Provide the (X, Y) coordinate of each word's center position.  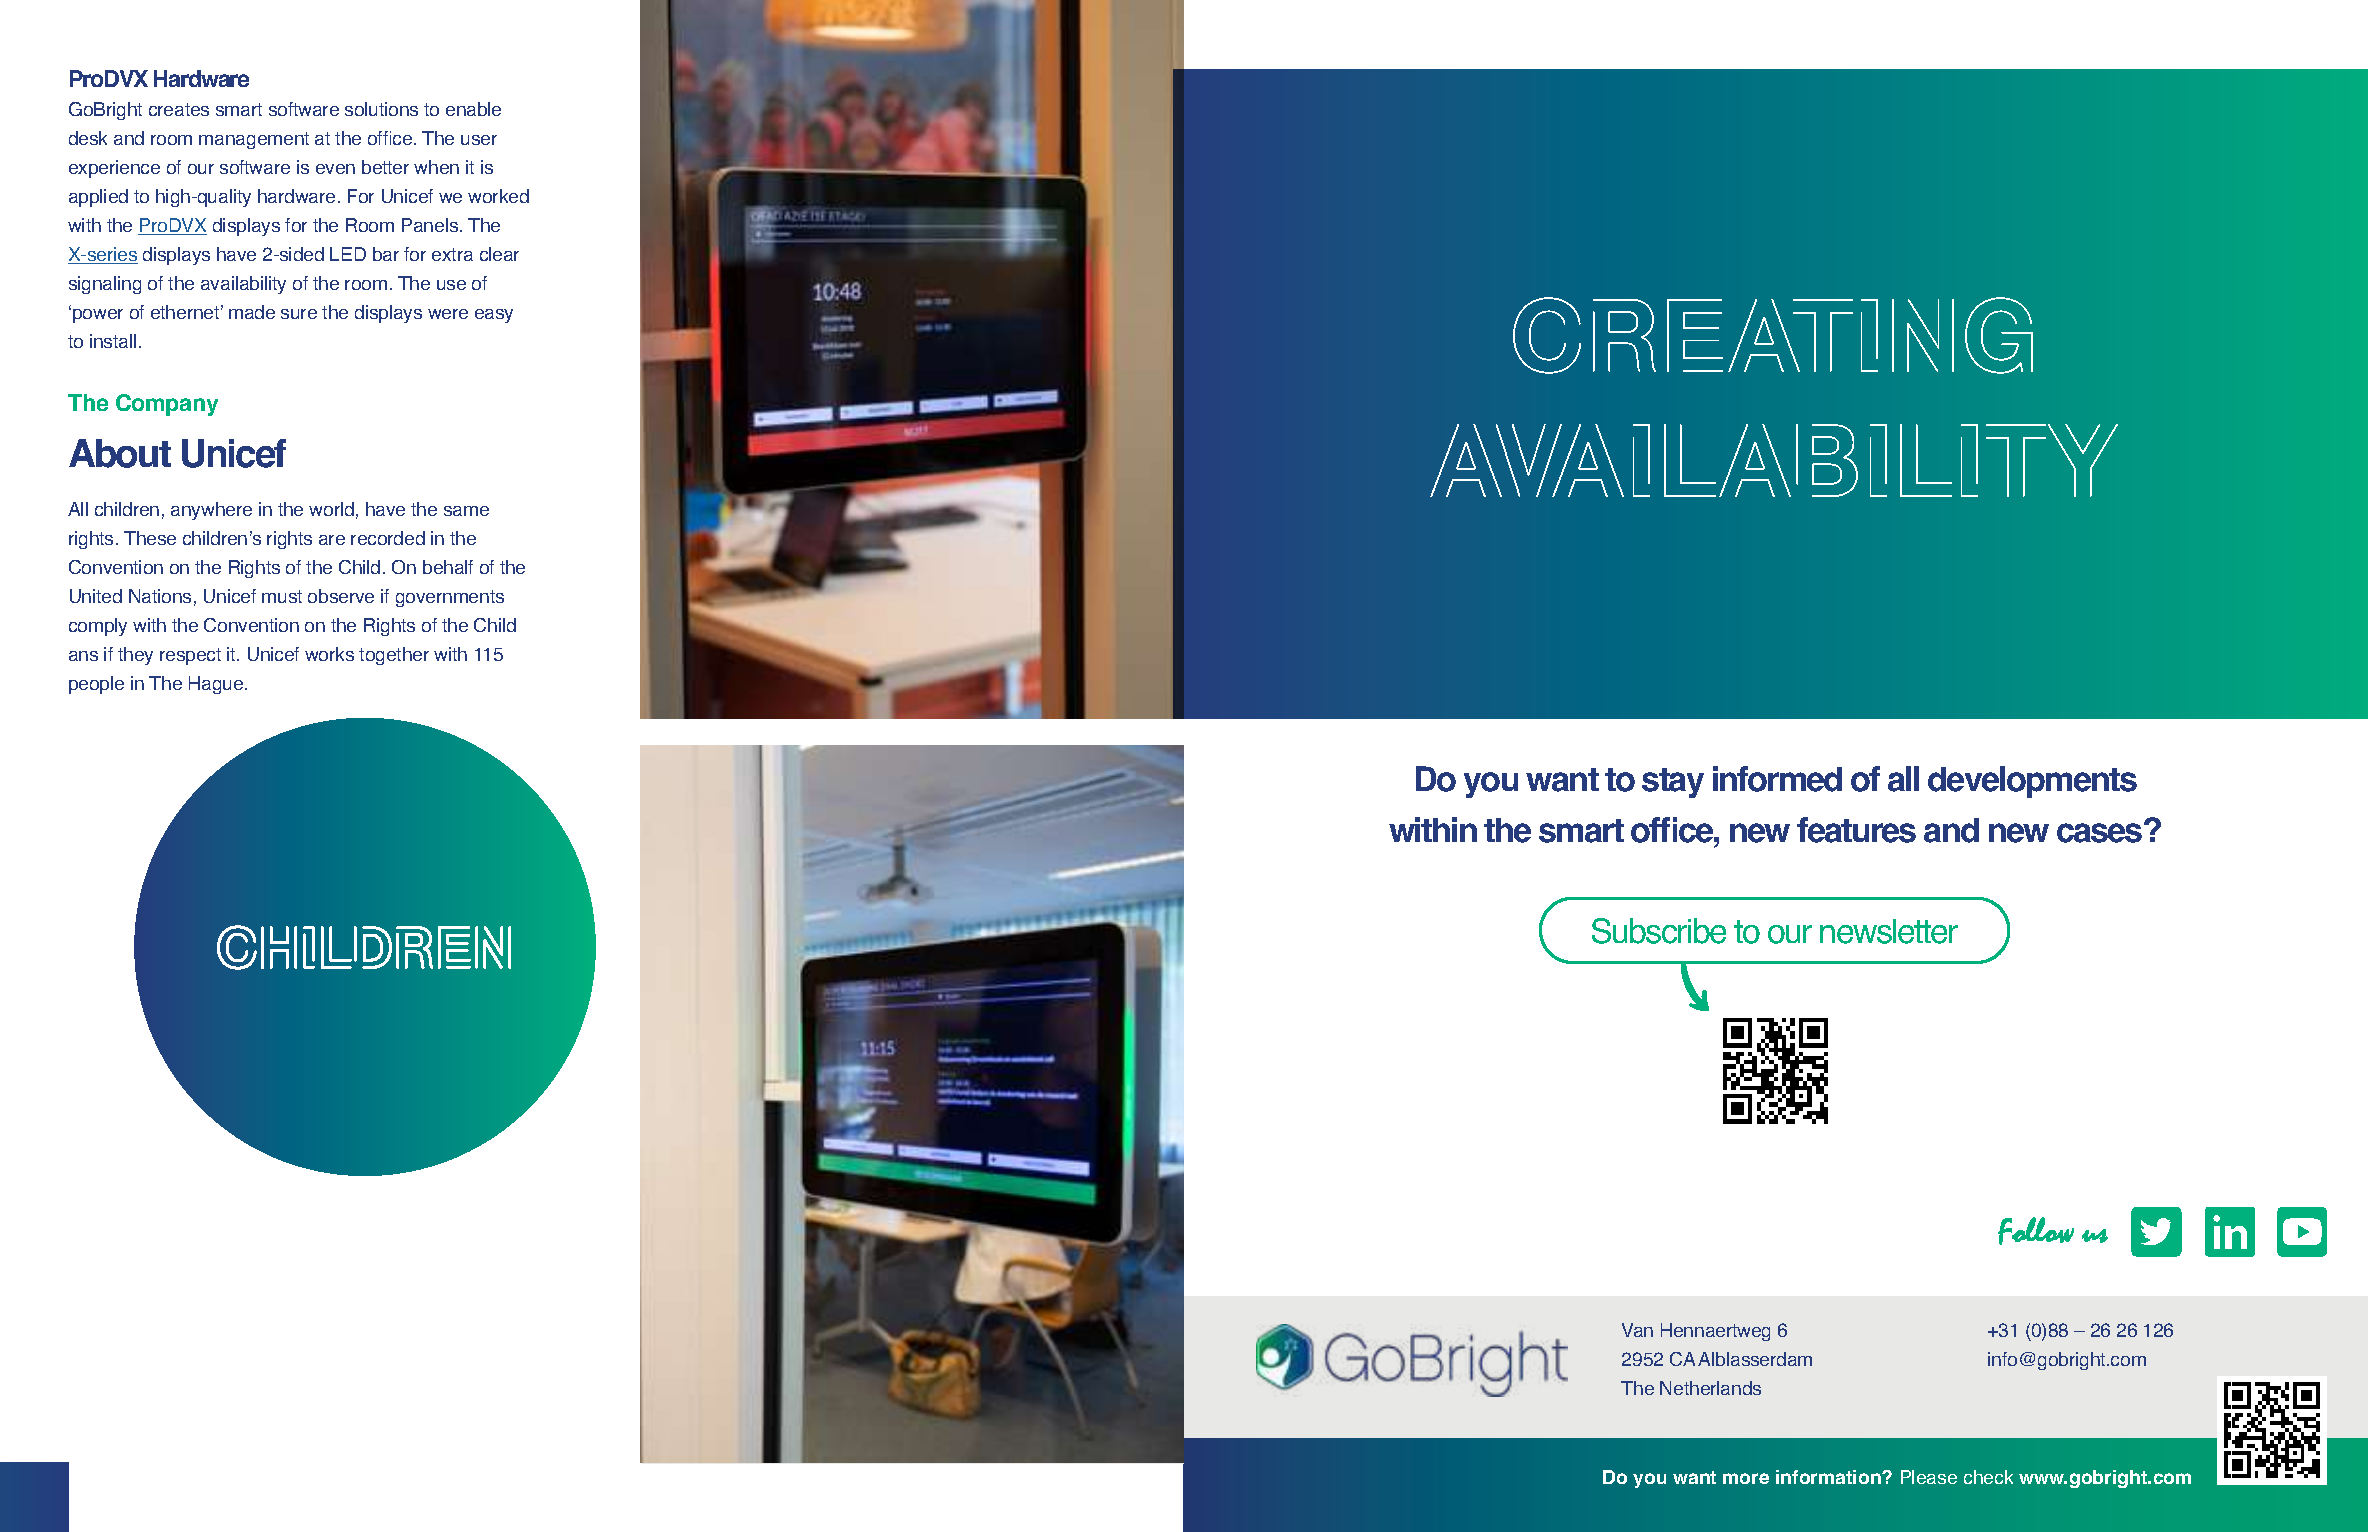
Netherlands (1710, 1388)
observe (341, 596)
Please (1929, 1477)
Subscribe (1659, 931)
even (335, 169)
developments (2032, 782)
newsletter (1889, 931)
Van (1637, 1330)
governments (450, 598)
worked (498, 196)
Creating (1773, 335)
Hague (217, 685)
